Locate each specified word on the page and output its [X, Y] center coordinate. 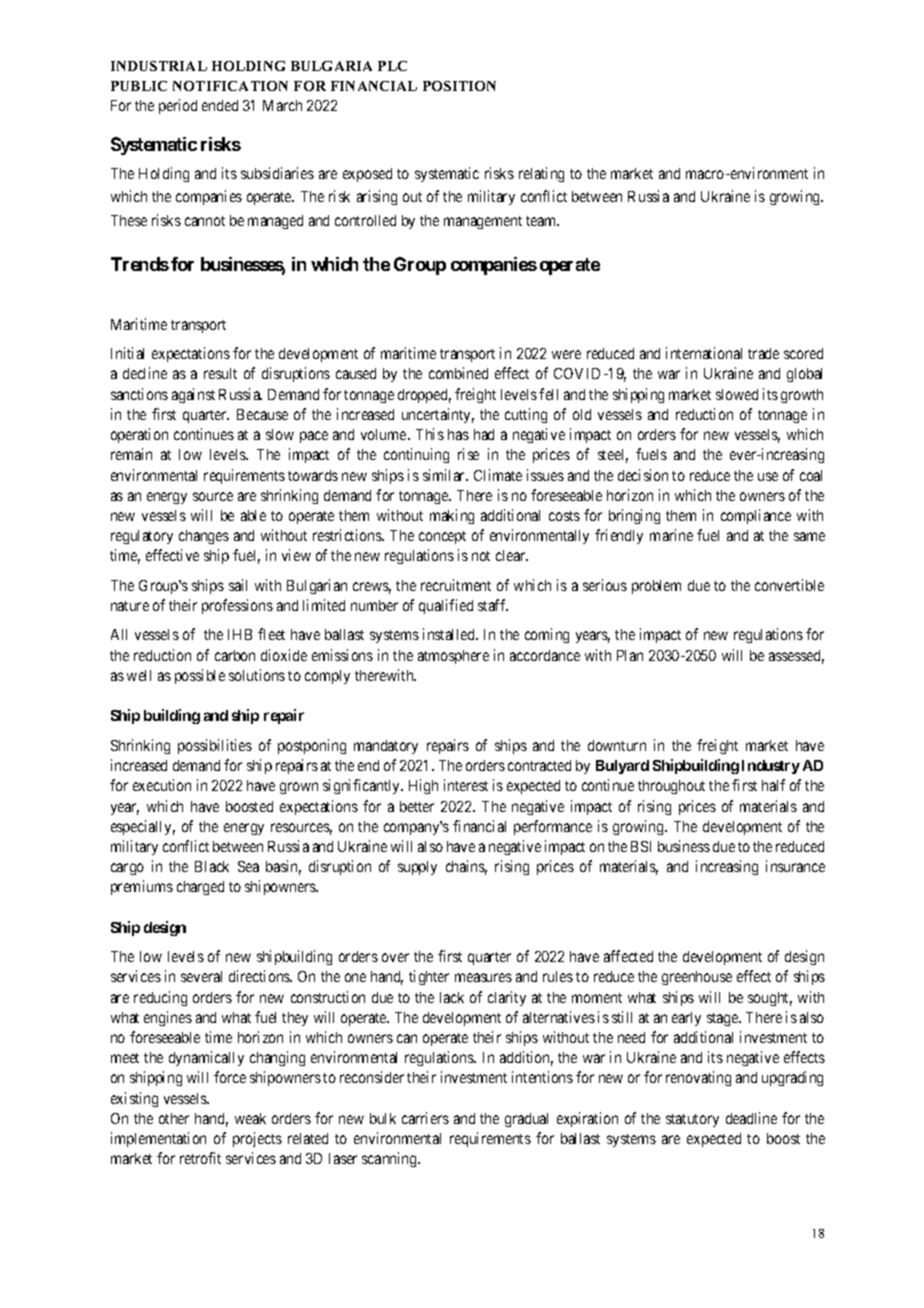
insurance [795, 866]
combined [458, 373]
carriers [425, 1118]
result [220, 373]
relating [541, 174]
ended [220, 105]
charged [200, 888]
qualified [446, 606]
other [174, 1118]
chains [466, 867]
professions [237, 606]
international [704, 353]
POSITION [459, 86]
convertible [789, 585]
